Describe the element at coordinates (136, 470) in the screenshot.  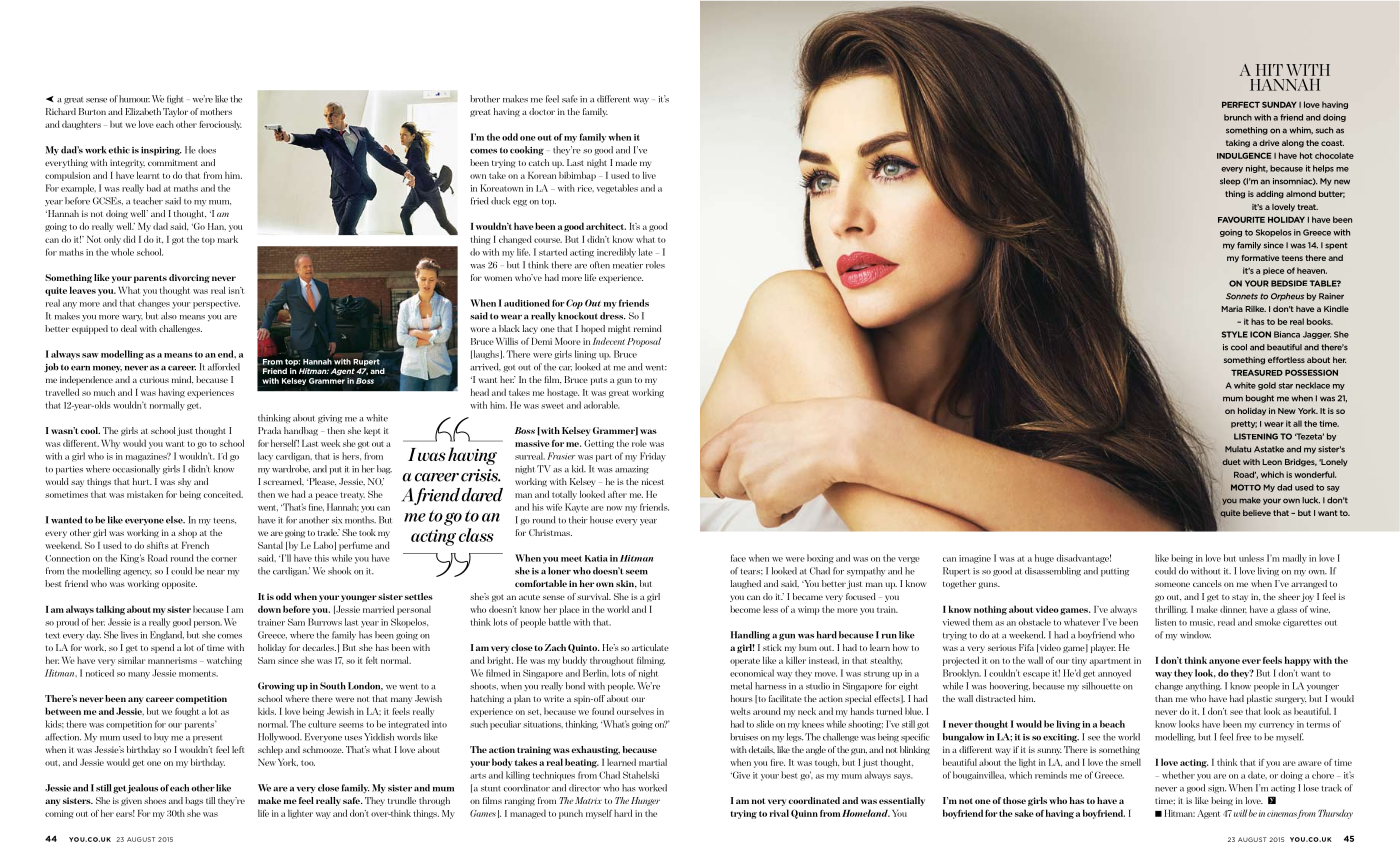
I see `occasionally` at that location.
